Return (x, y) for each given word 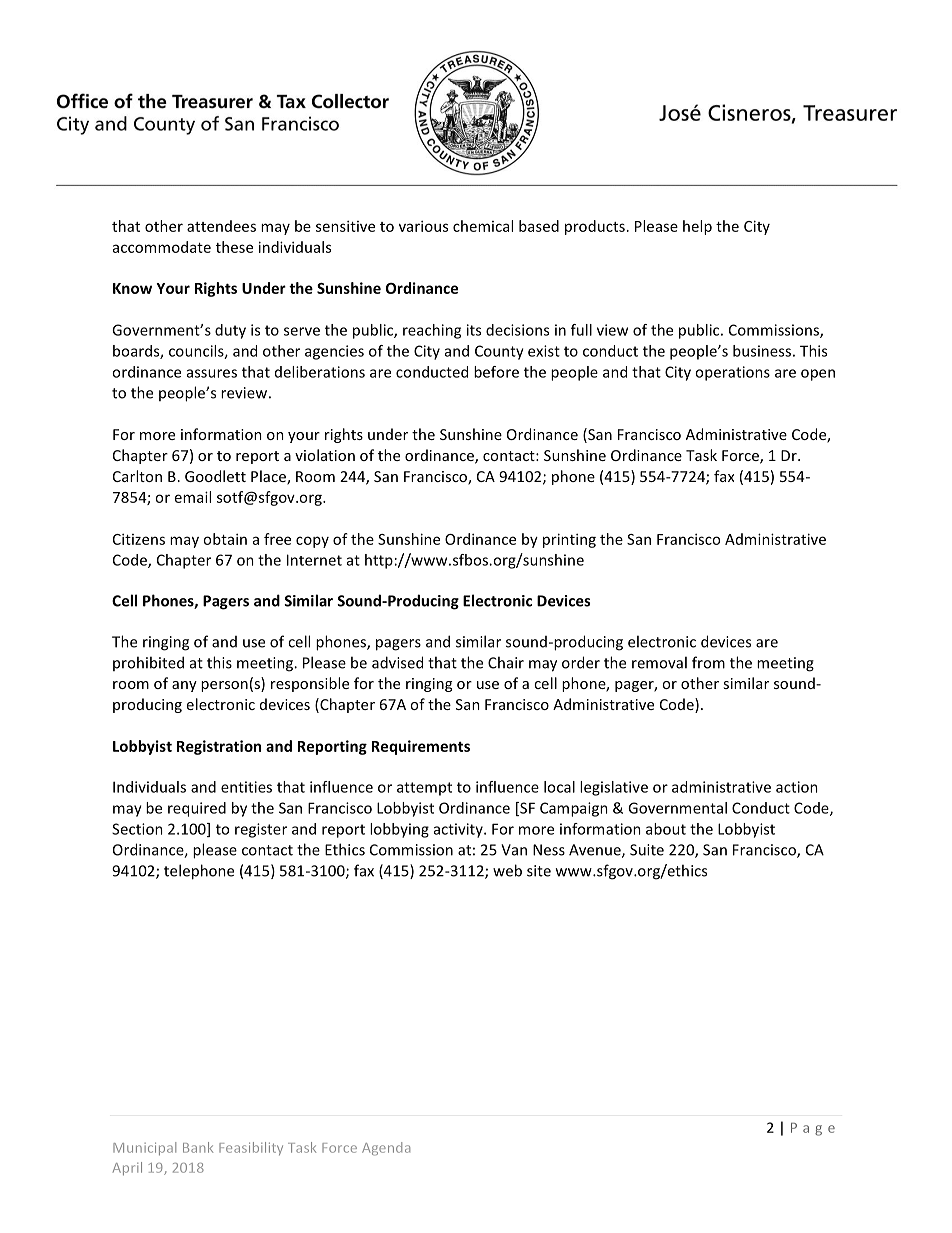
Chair (506, 662)
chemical (483, 226)
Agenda (386, 1149)
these (234, 247)
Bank (198, 1147)
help (697, 227)
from (708, 662)
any (184, 686)
